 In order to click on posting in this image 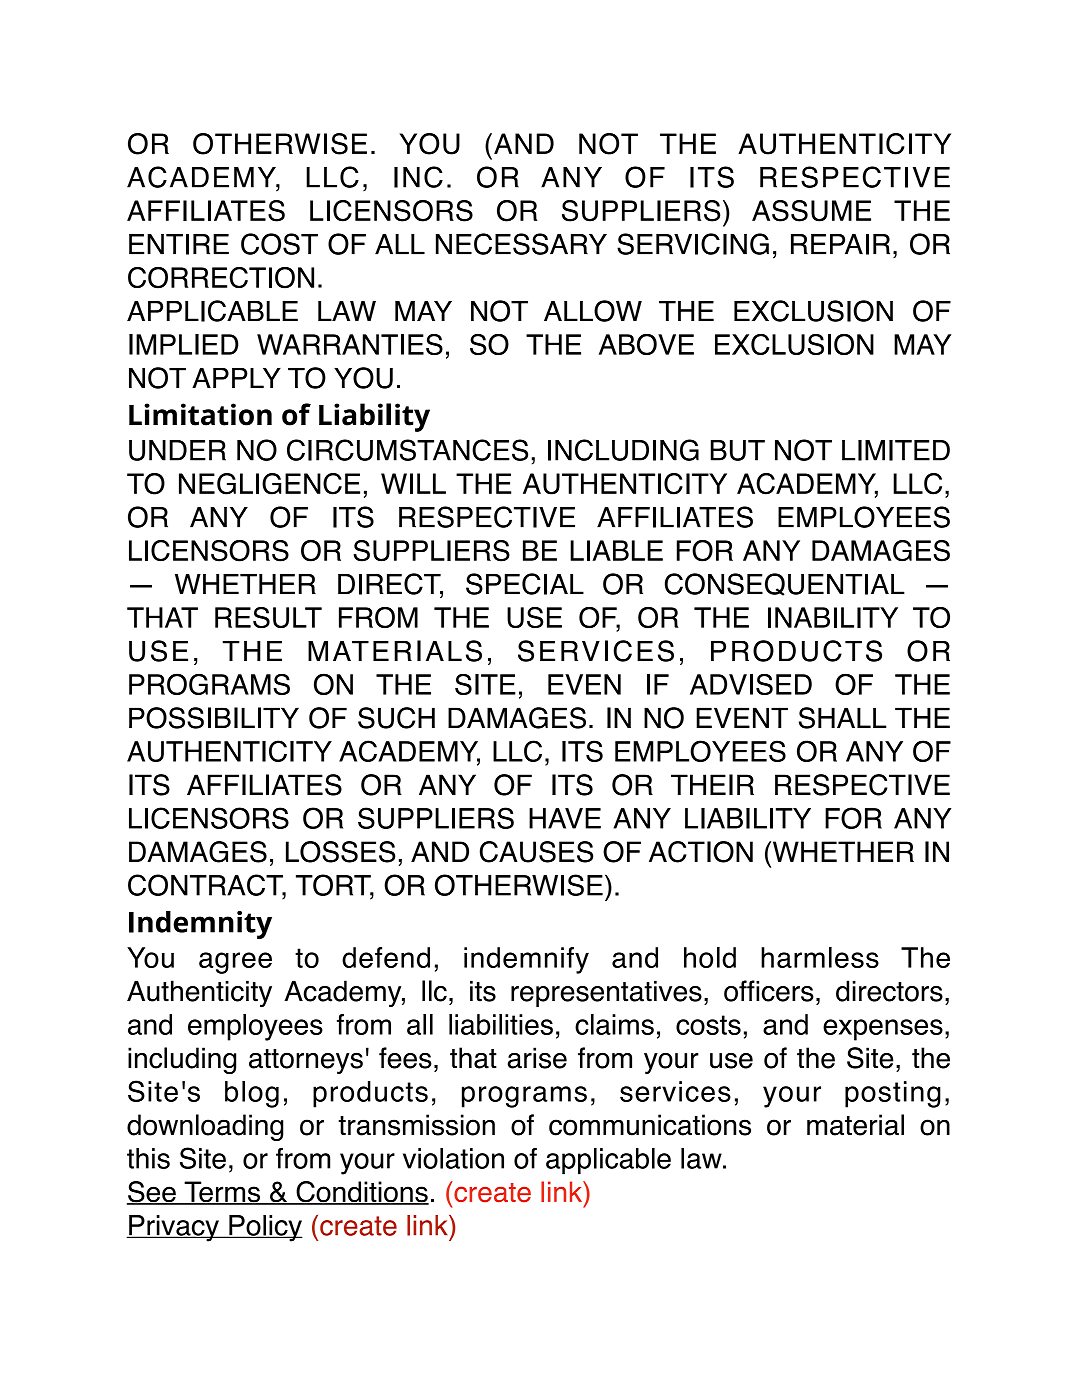, I will do `click(893, 1094)`.
